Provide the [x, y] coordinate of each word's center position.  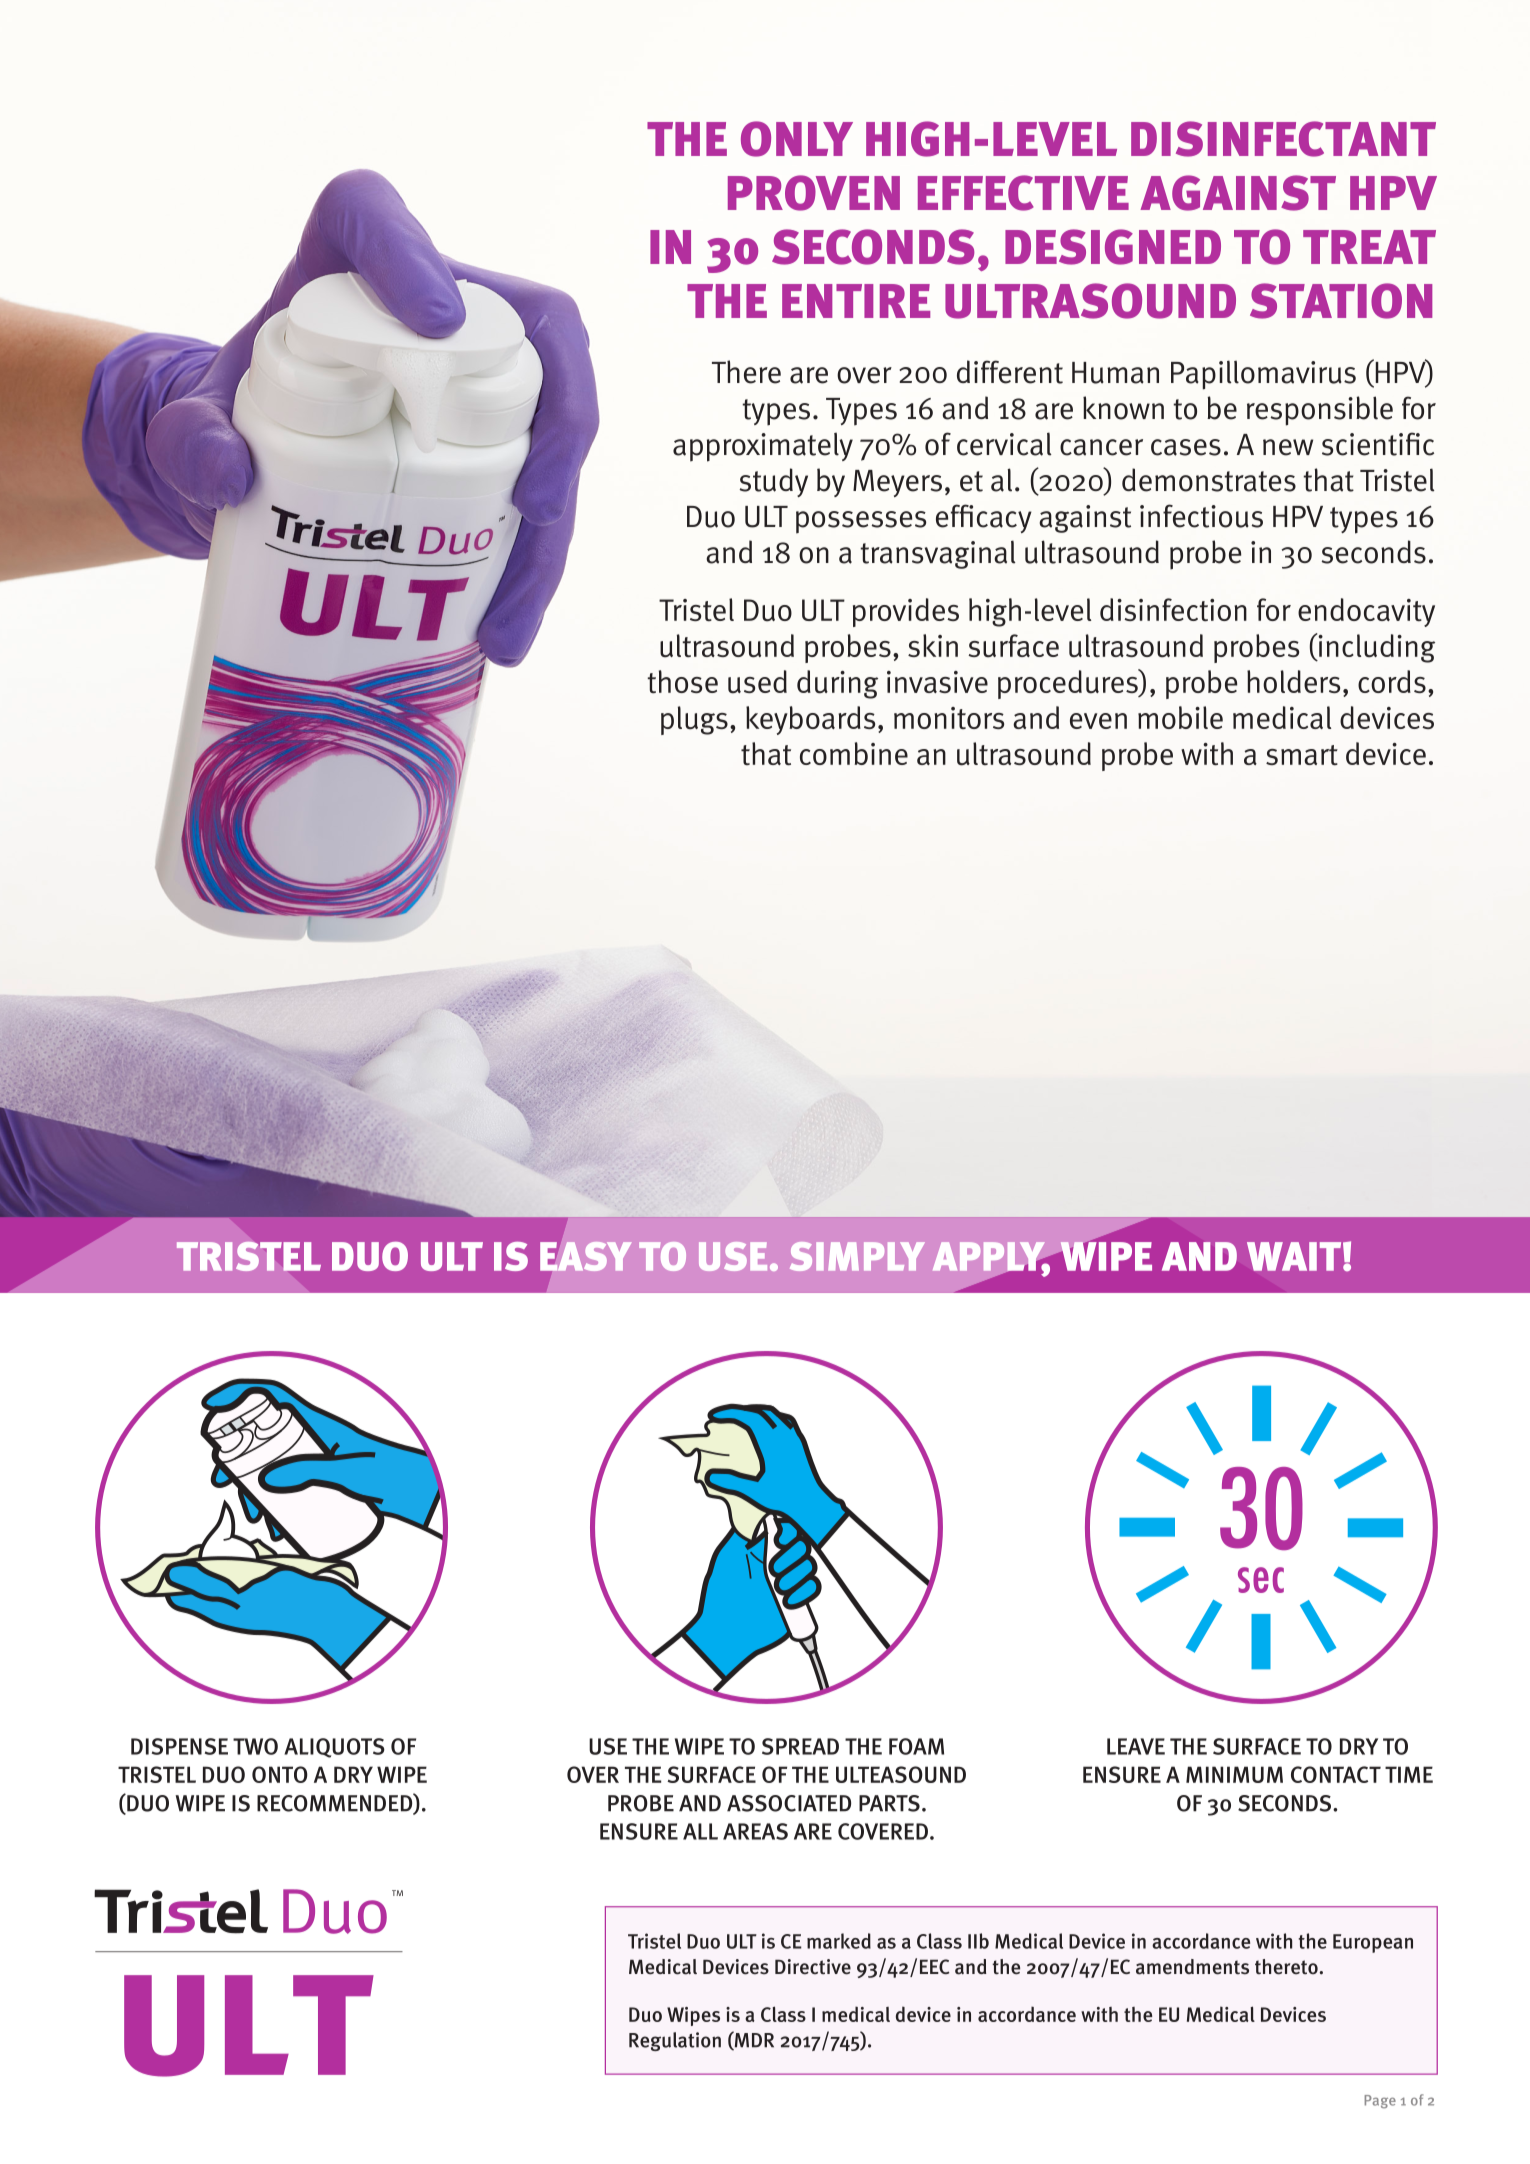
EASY [586, 1256]
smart [1302, 755]
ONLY [797, 139]
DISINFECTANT [1283, 139]
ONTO [280, 1774]
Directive [813, 1967]
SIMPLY [857, 1256]
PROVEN [814, 193]
